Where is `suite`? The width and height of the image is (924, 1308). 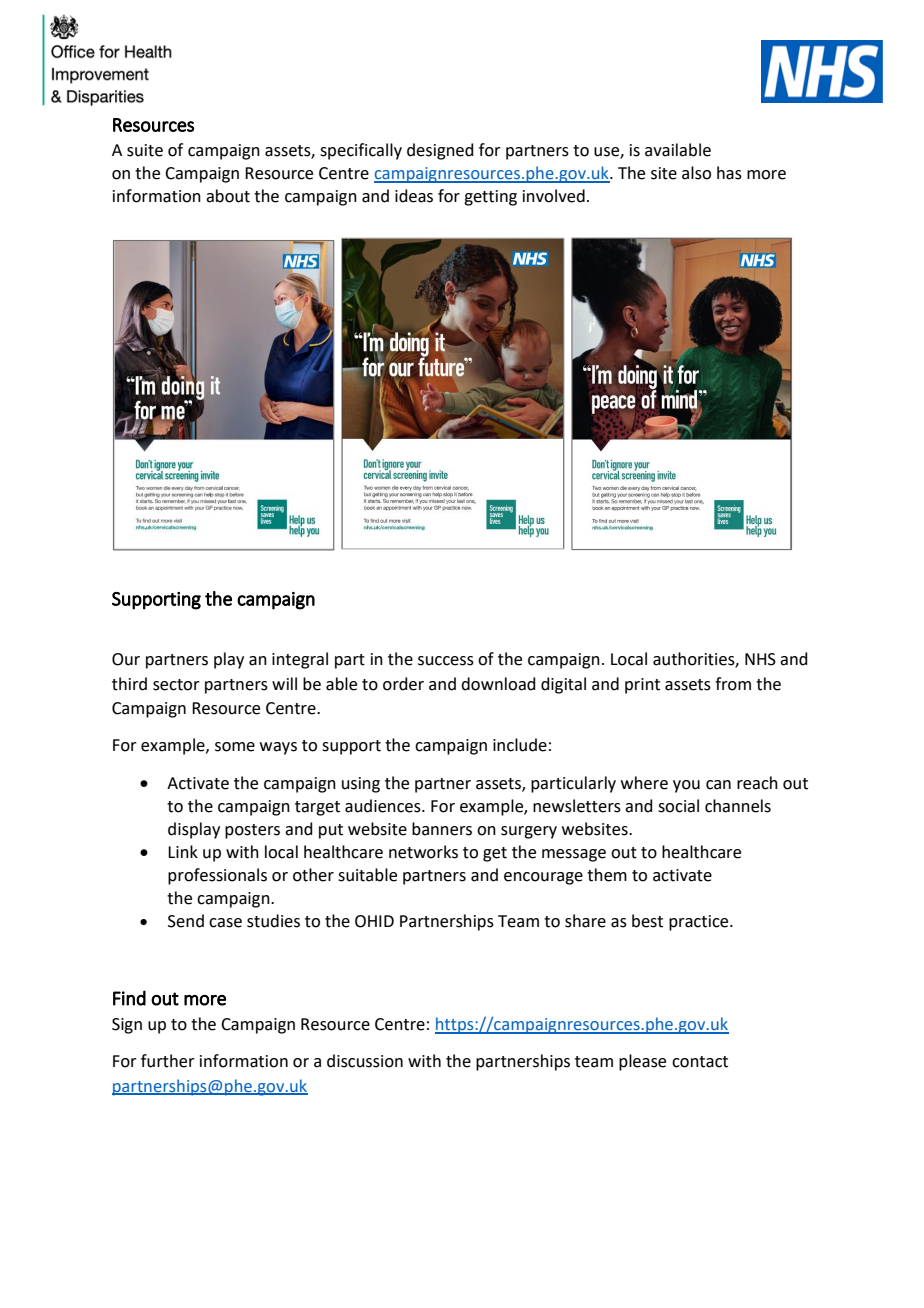 suite is located at coordinates (145, 150).
